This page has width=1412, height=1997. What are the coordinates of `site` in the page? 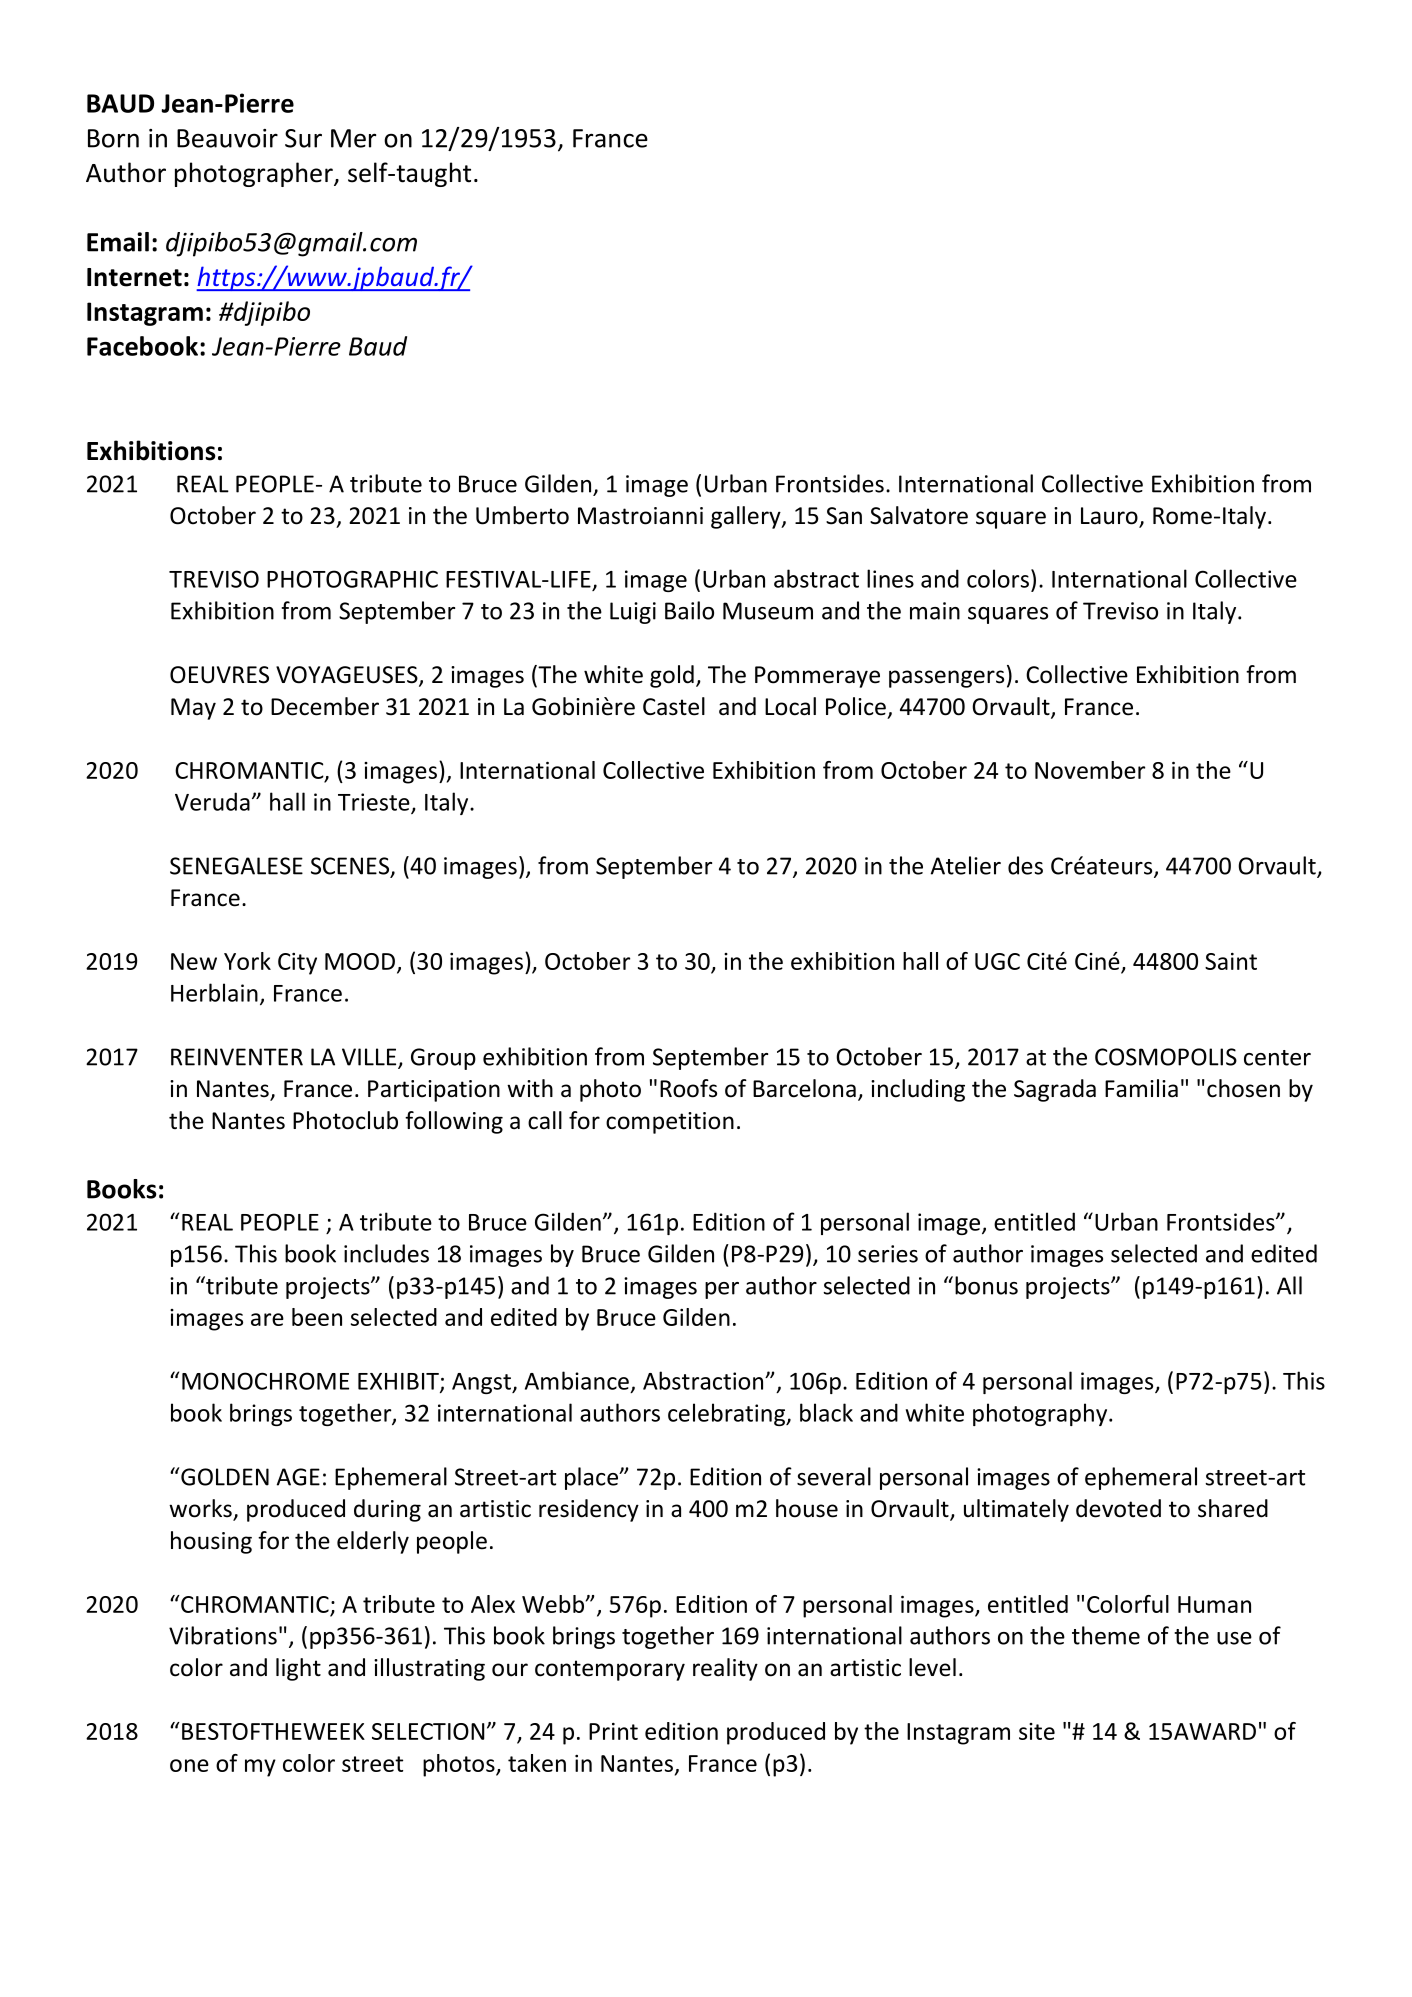 It's located at (1037, 1731).
